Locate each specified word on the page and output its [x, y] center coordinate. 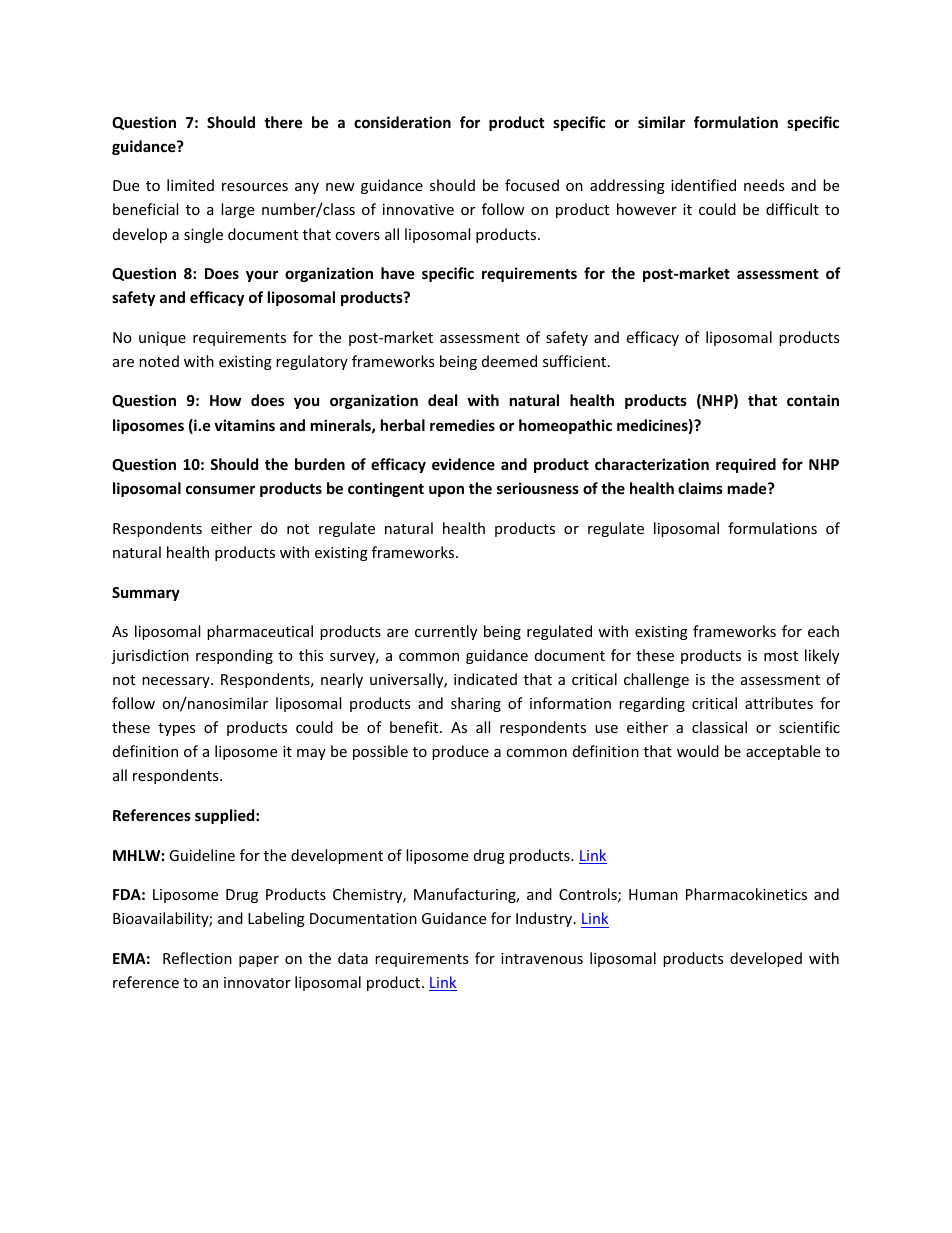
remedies [462, 425]
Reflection [197, 958]
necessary [177, 682]
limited [190, 185]
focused [532, 185]
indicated [485, 679]
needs [764, 185]
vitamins [244, 425]
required [746, 465]
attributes [779, 703]
